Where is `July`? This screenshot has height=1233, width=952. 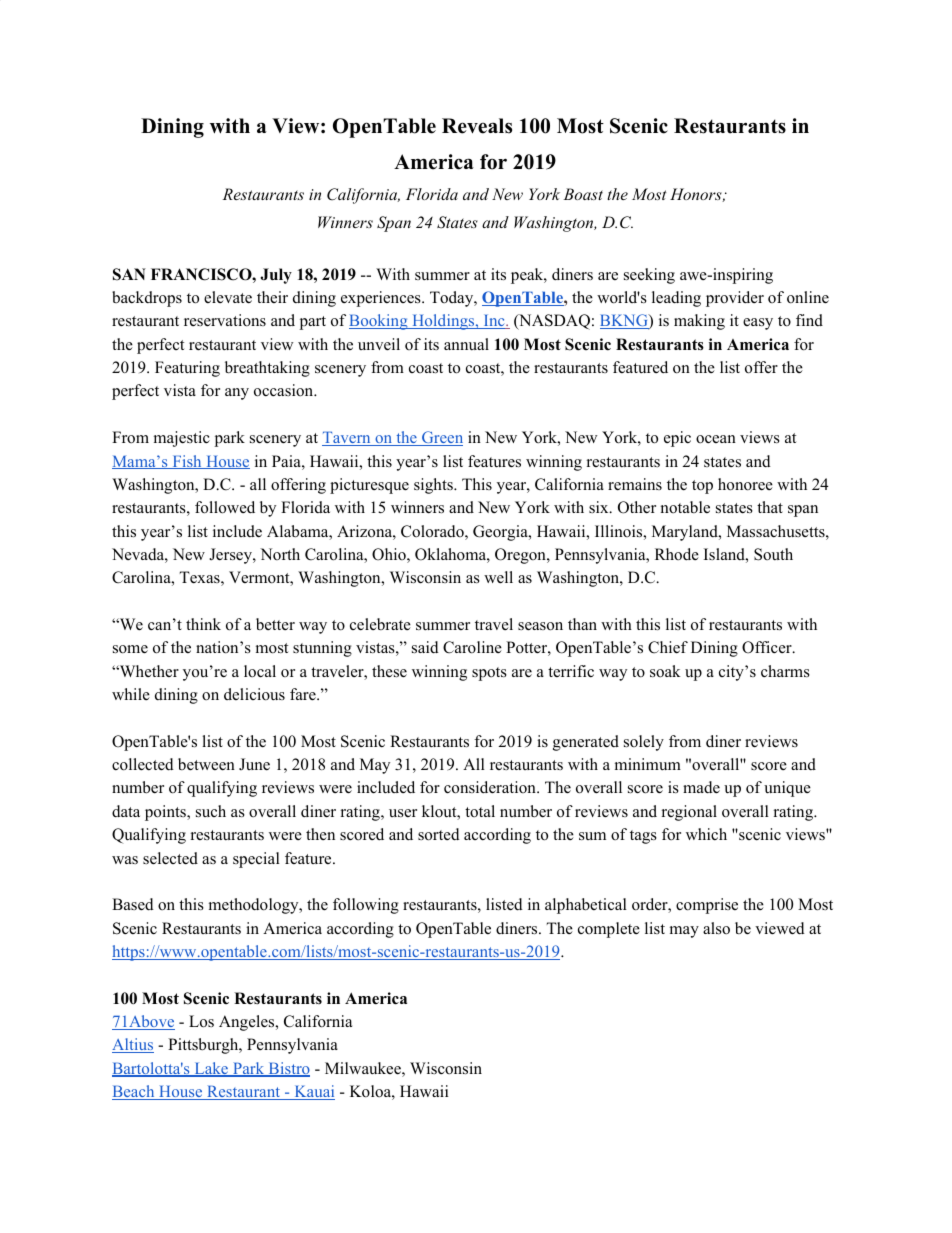
July is located at coordinates (276, 276).
